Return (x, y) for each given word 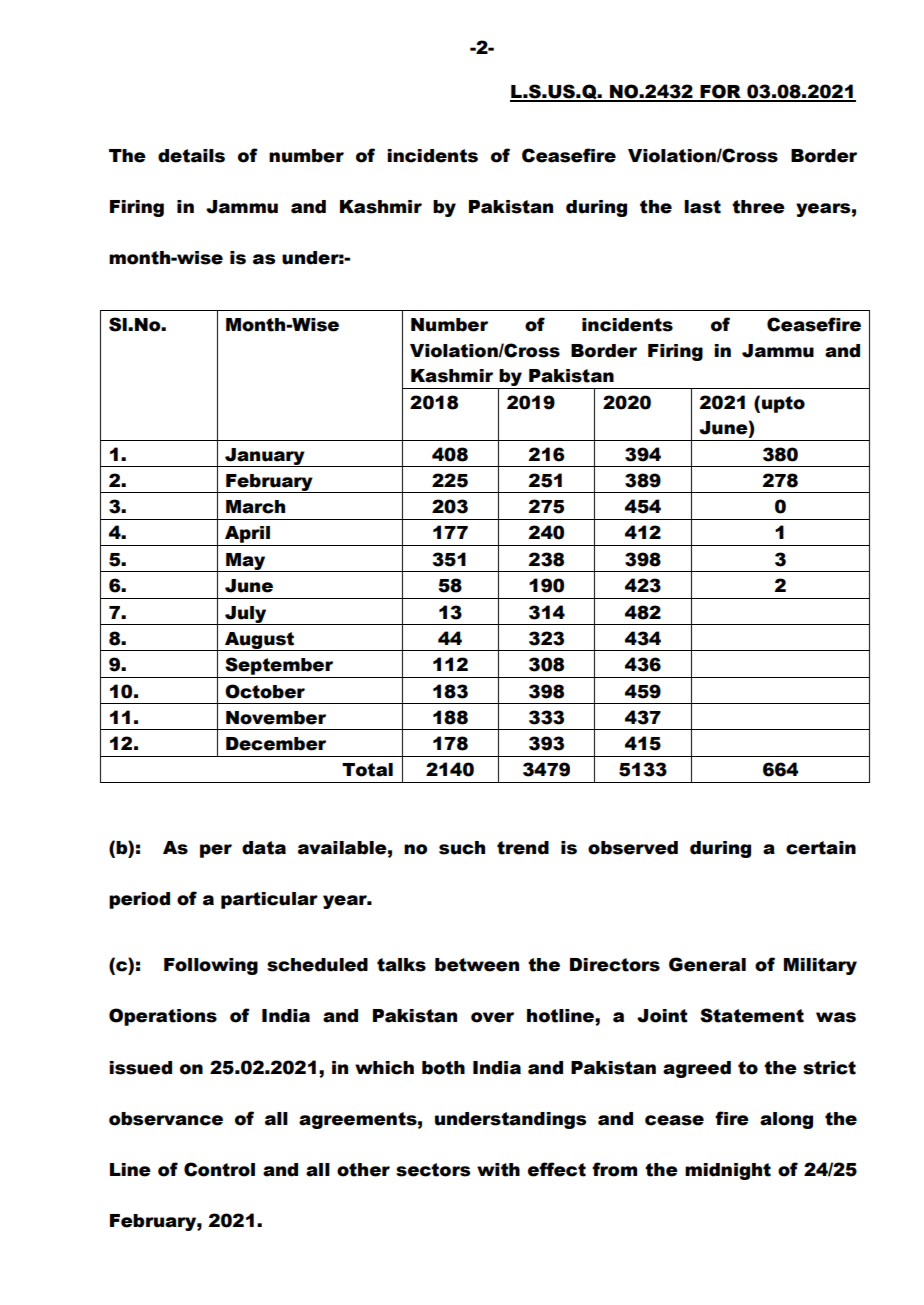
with (498, 1170)
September (279, 666)
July (246, 615)
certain (821, 848)
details (191, 156)
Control (219, 1169)
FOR (720, 92)
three (758, 207)
